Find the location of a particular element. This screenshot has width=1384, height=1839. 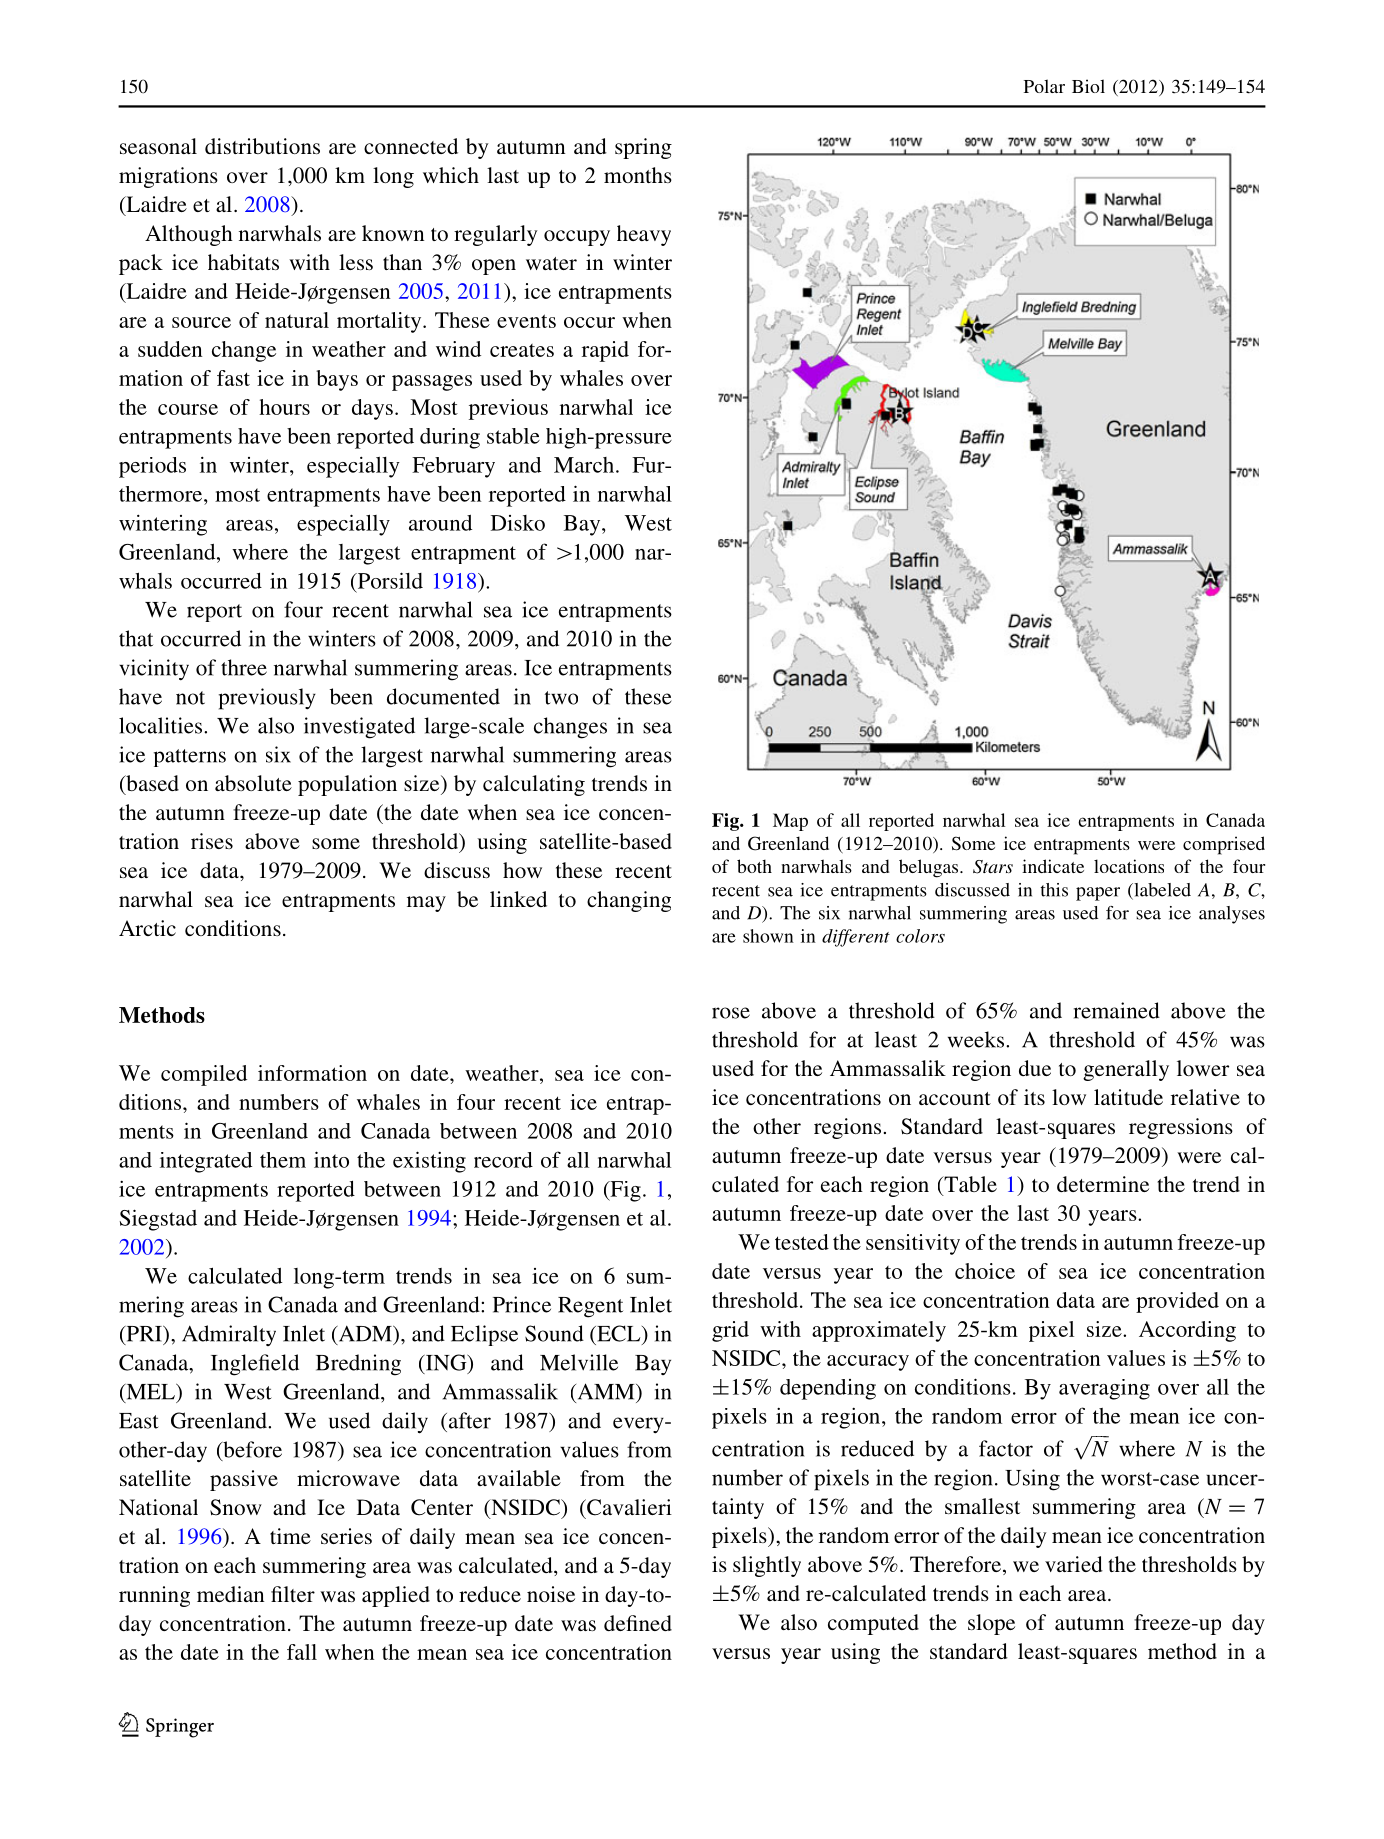

filter is located at coordinates (293, 1594).
